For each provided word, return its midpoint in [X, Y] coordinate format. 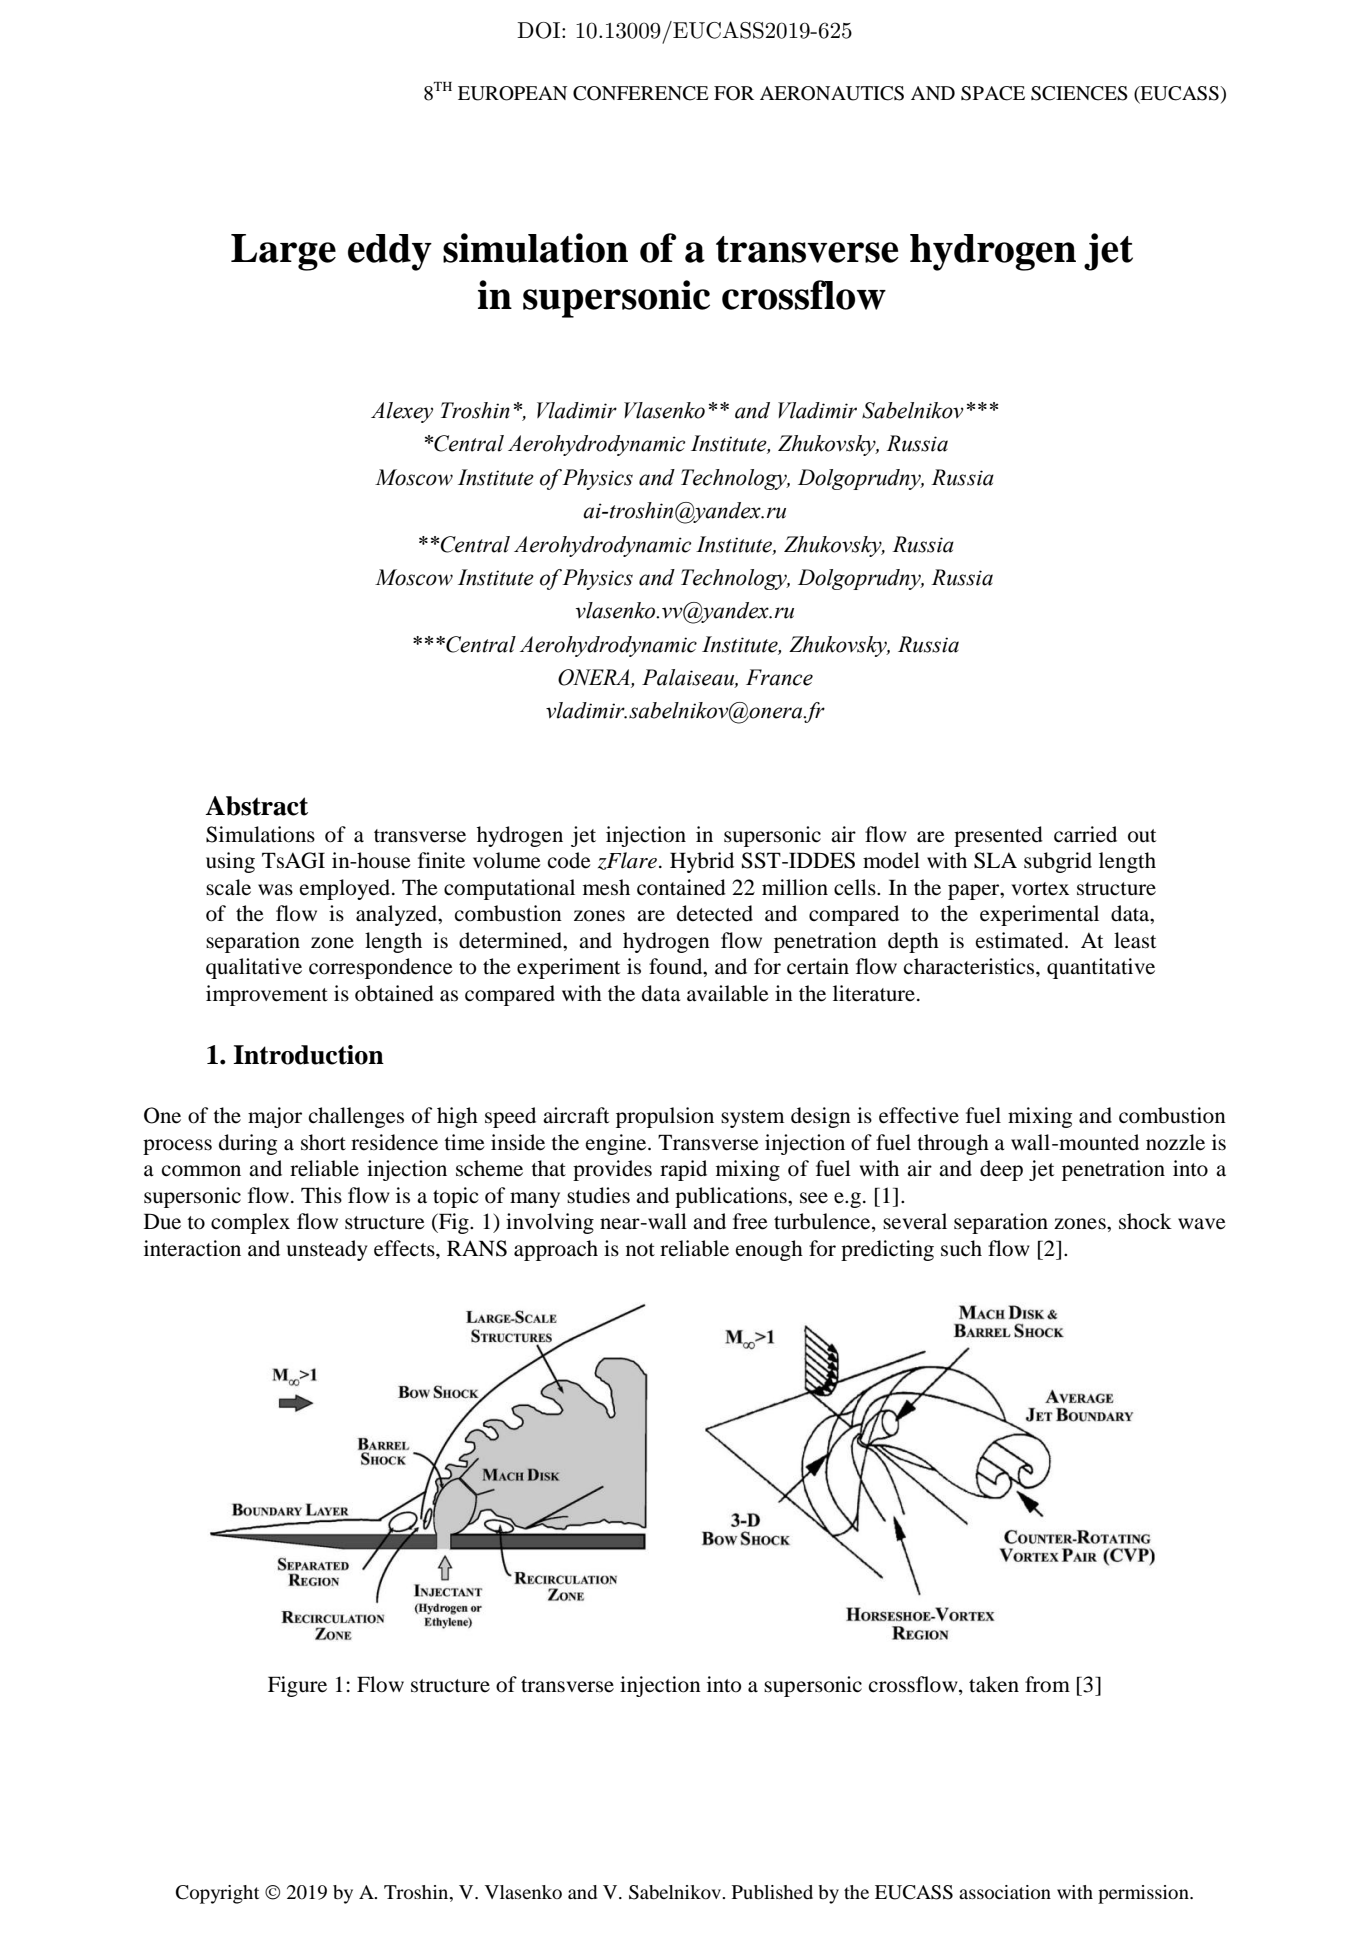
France [779, 677]
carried [1085, 834]
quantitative [1101, 968]
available [728, 993]
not [640, 1250]
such [961, 1248]
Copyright [217, 1894]
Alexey [402, 412]
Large [283, 252]
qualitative [254, 968]
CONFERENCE [641, 93]
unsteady [327, 1250]
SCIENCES [1079, 93]
